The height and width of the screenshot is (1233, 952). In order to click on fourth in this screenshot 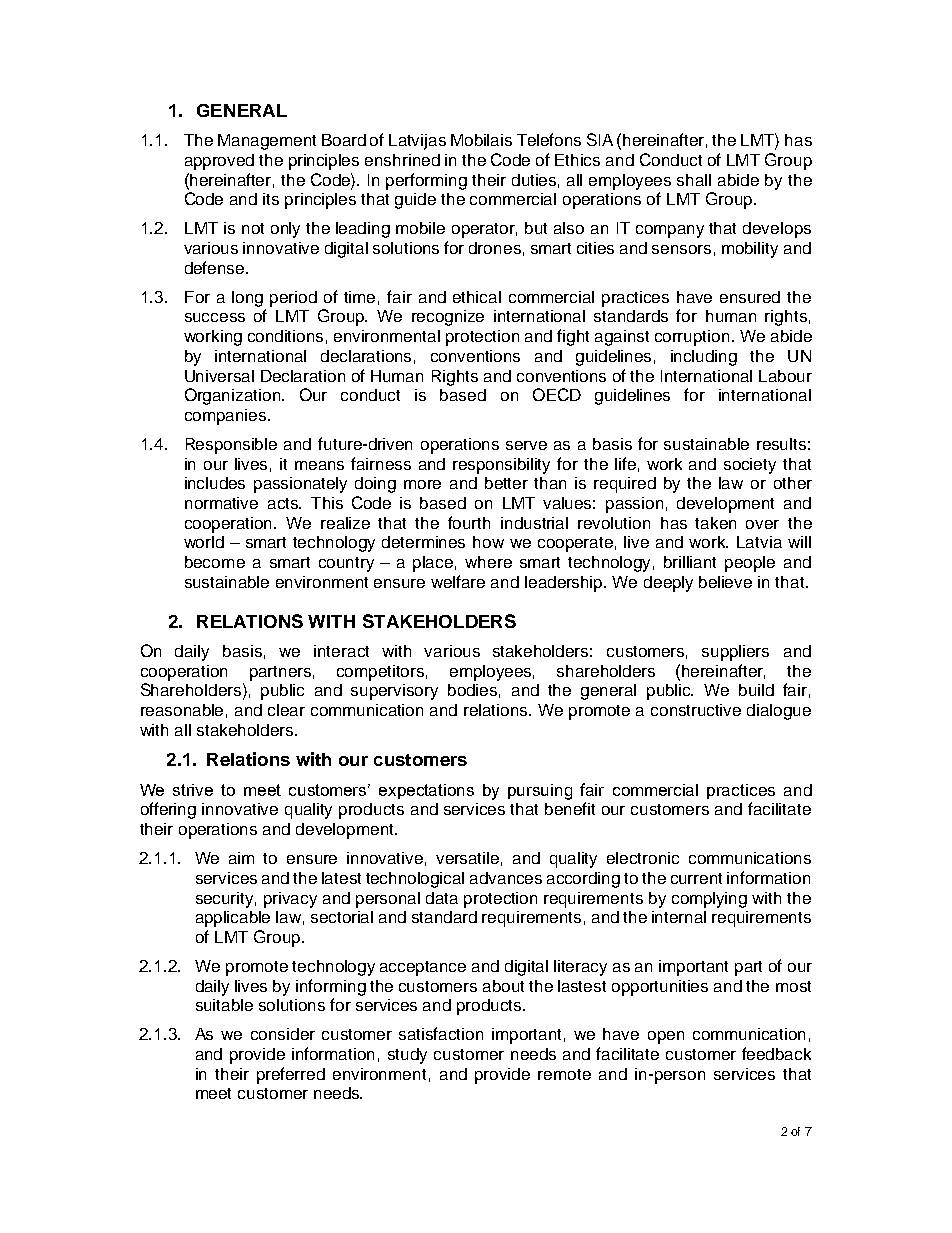, I will do `click(469, 522)`.
